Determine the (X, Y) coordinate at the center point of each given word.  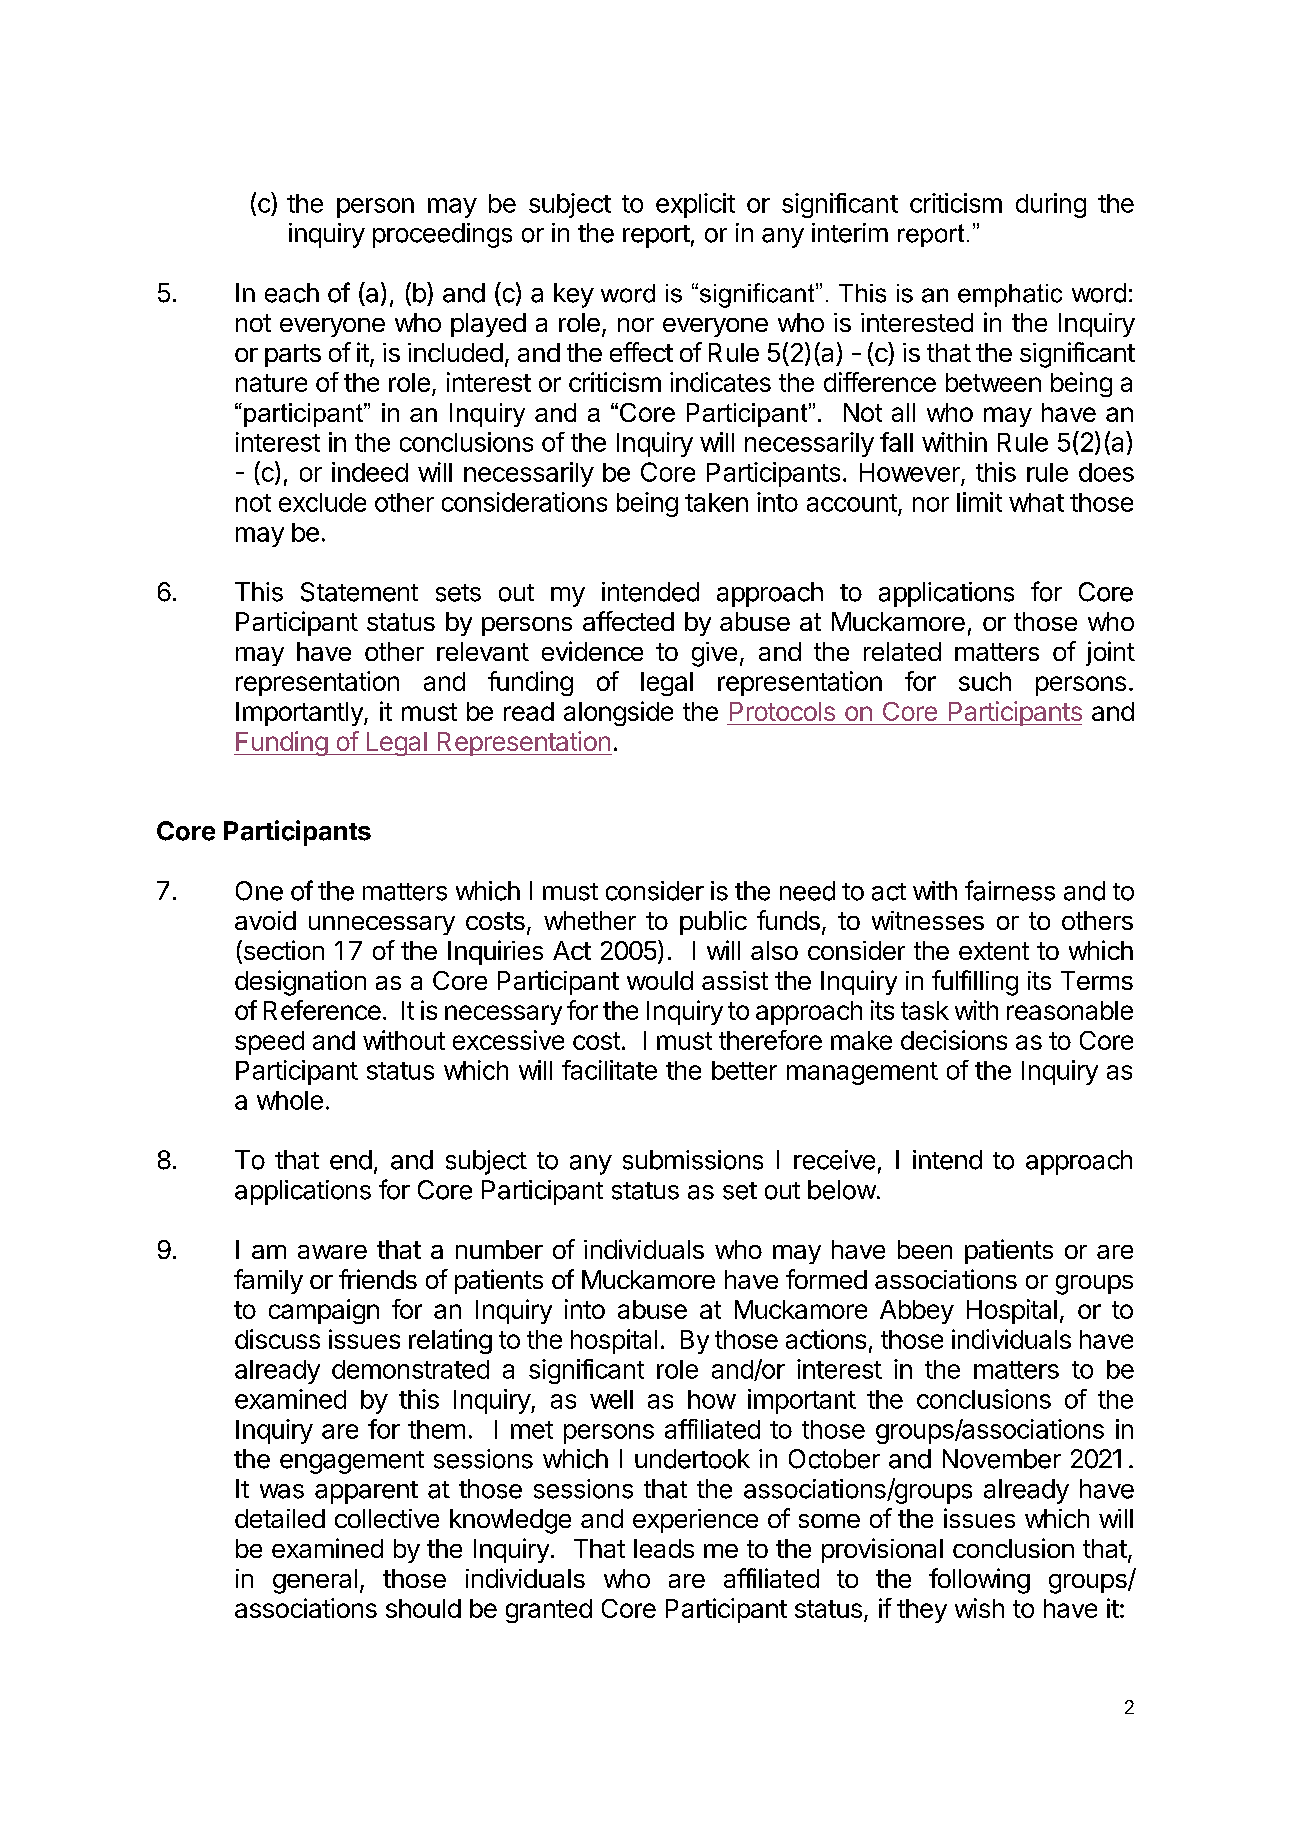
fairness (1010, 890)
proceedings (442, 235)
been (925, 1249)
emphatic (1010, 295)
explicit (695, 205)
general (315, 1581)
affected (628, 621)
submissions (693, 1160)
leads (664, 1548)
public (713, 923)
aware (332, 1252)
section (282, 951)
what (1036, 502)
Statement (359, 592)
